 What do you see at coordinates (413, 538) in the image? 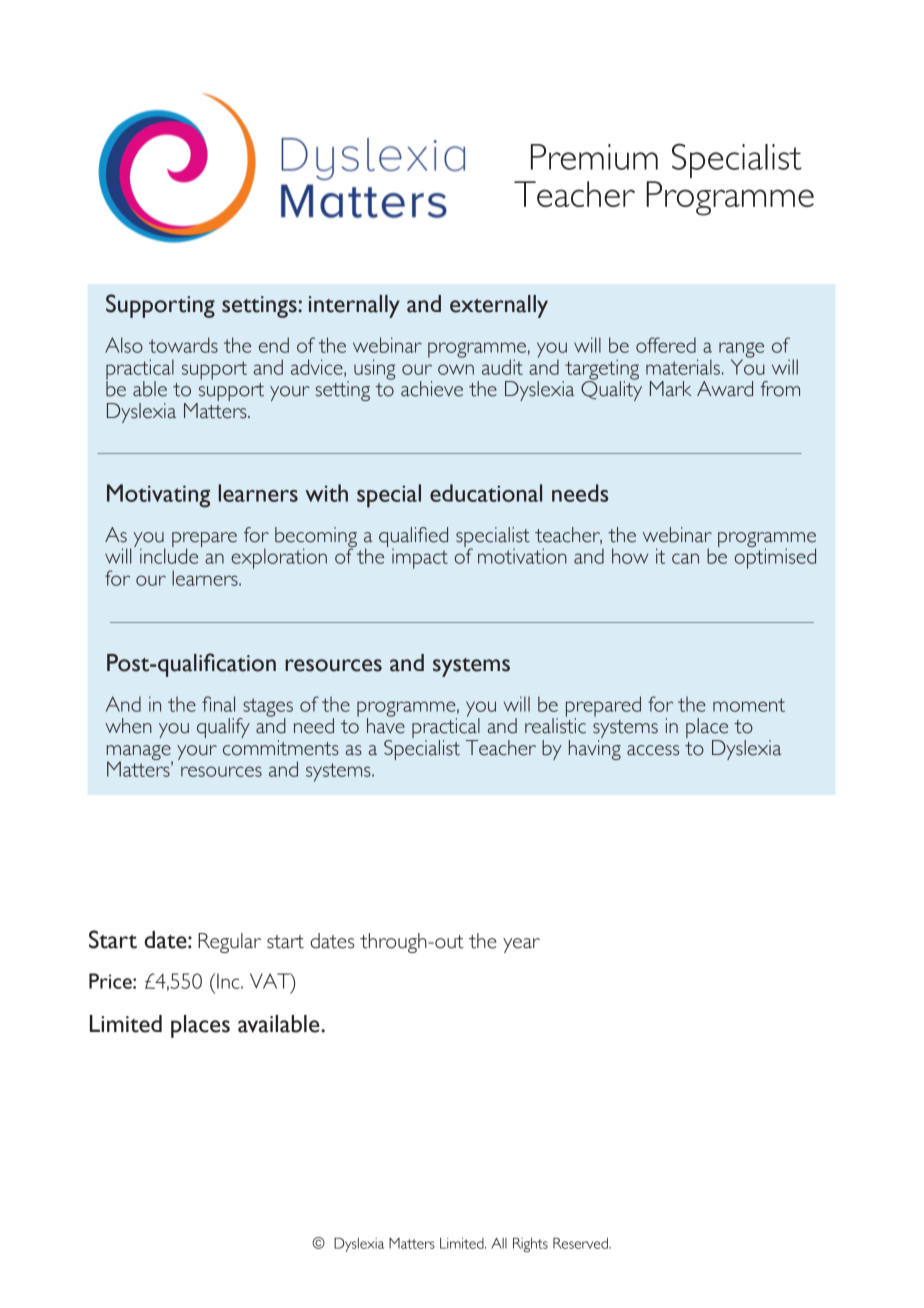
I see `qualified` at bounding box center [413, 538].
